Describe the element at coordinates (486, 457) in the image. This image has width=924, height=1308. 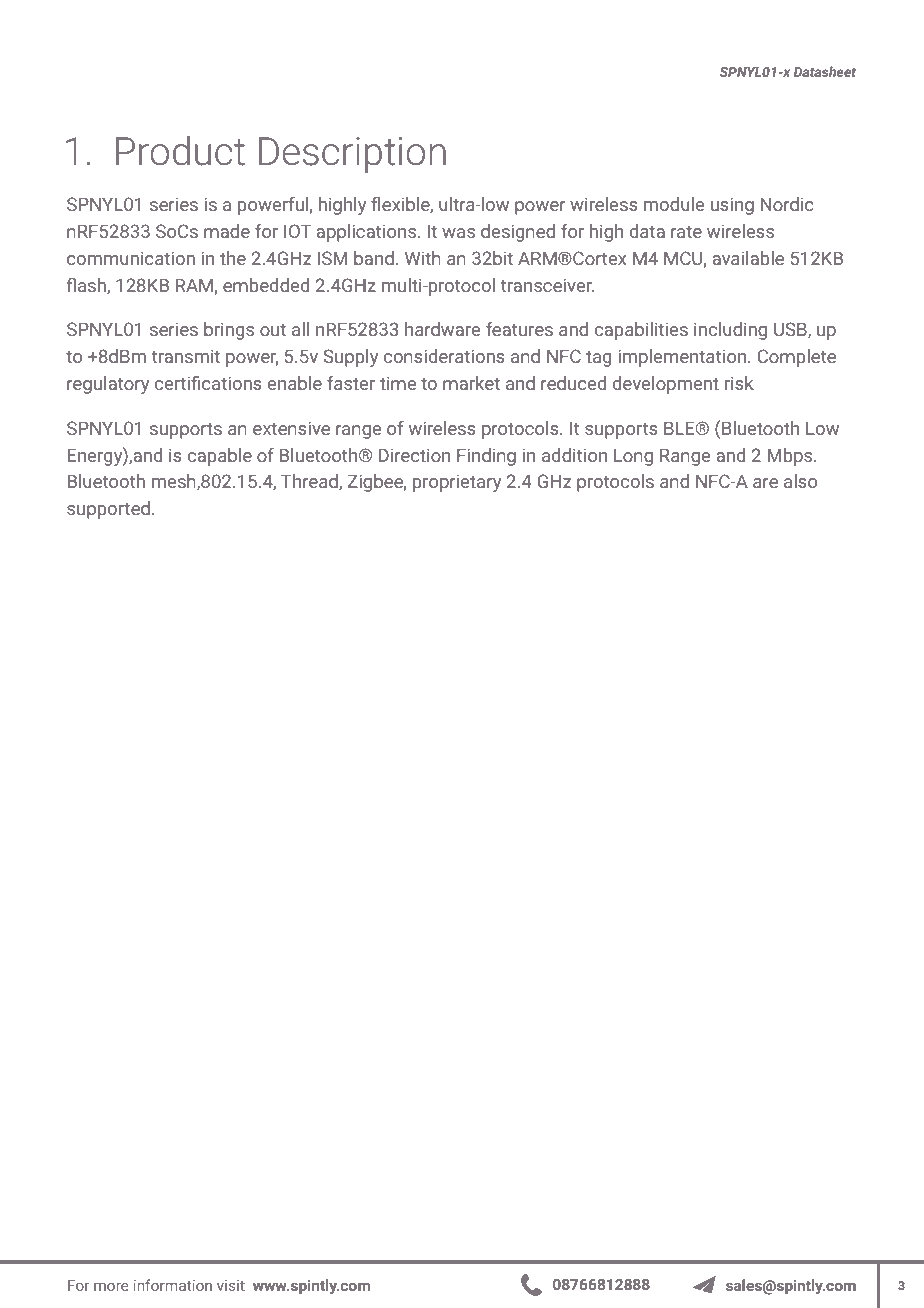
I see `Finding` at that location.
